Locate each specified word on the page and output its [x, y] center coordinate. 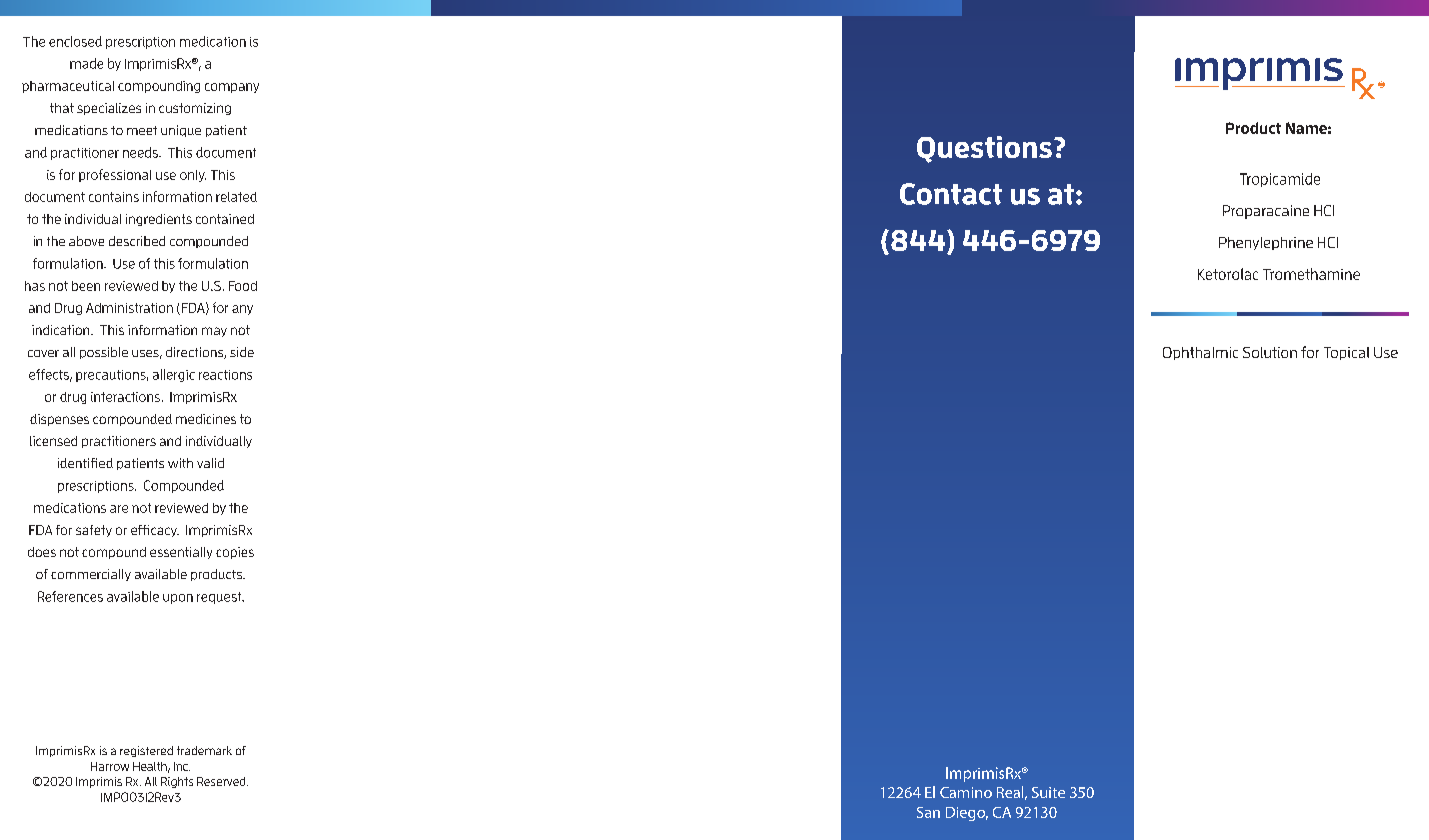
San [928, 812]
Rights [177, 782]
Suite [1048, 792]
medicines [206, 419]
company [232, 88]
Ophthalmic [1200, 353]
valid [210, 463]
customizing [195, 109]
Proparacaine [1266, 212]
